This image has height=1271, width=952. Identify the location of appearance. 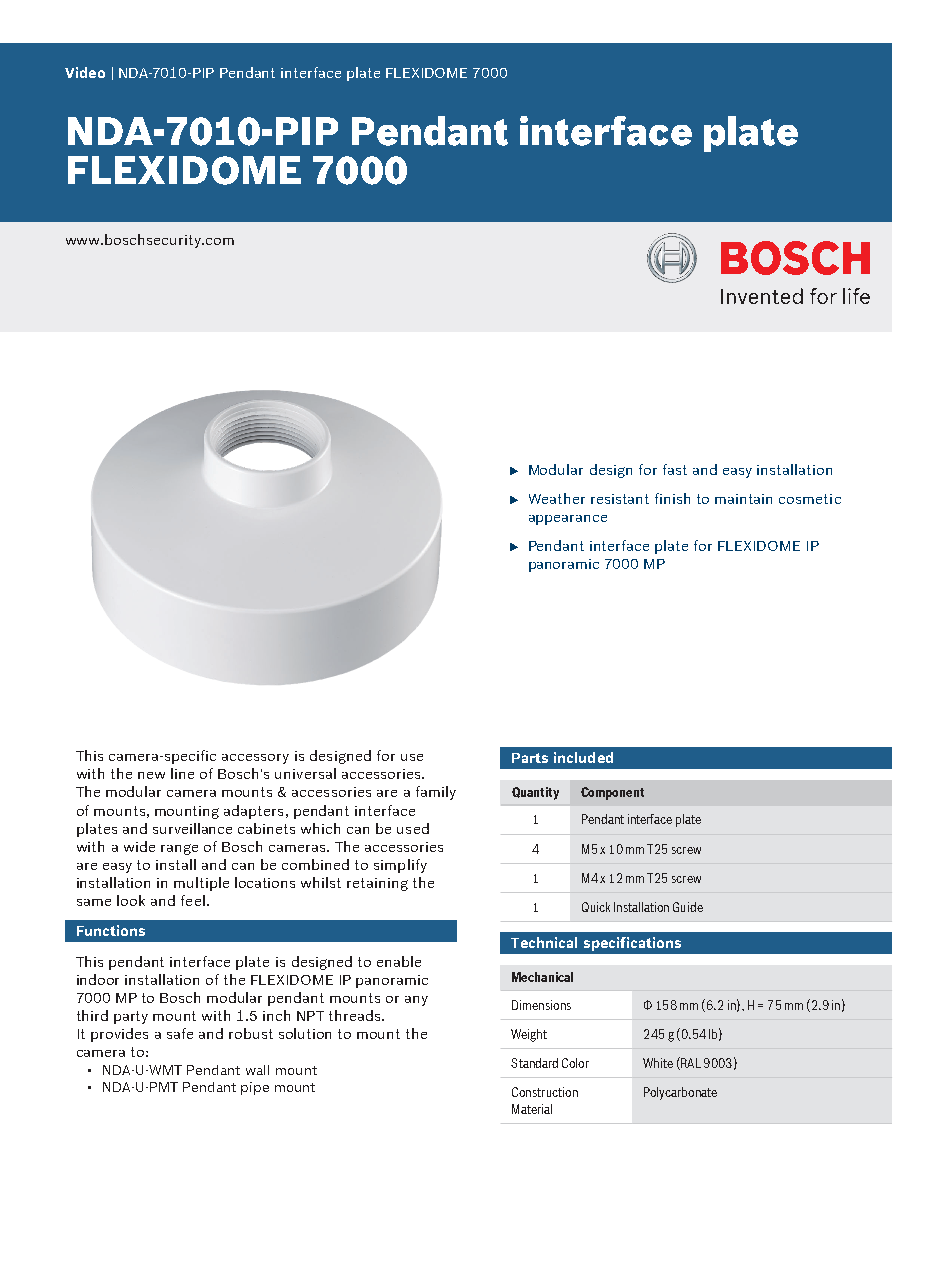
(568, 520).
